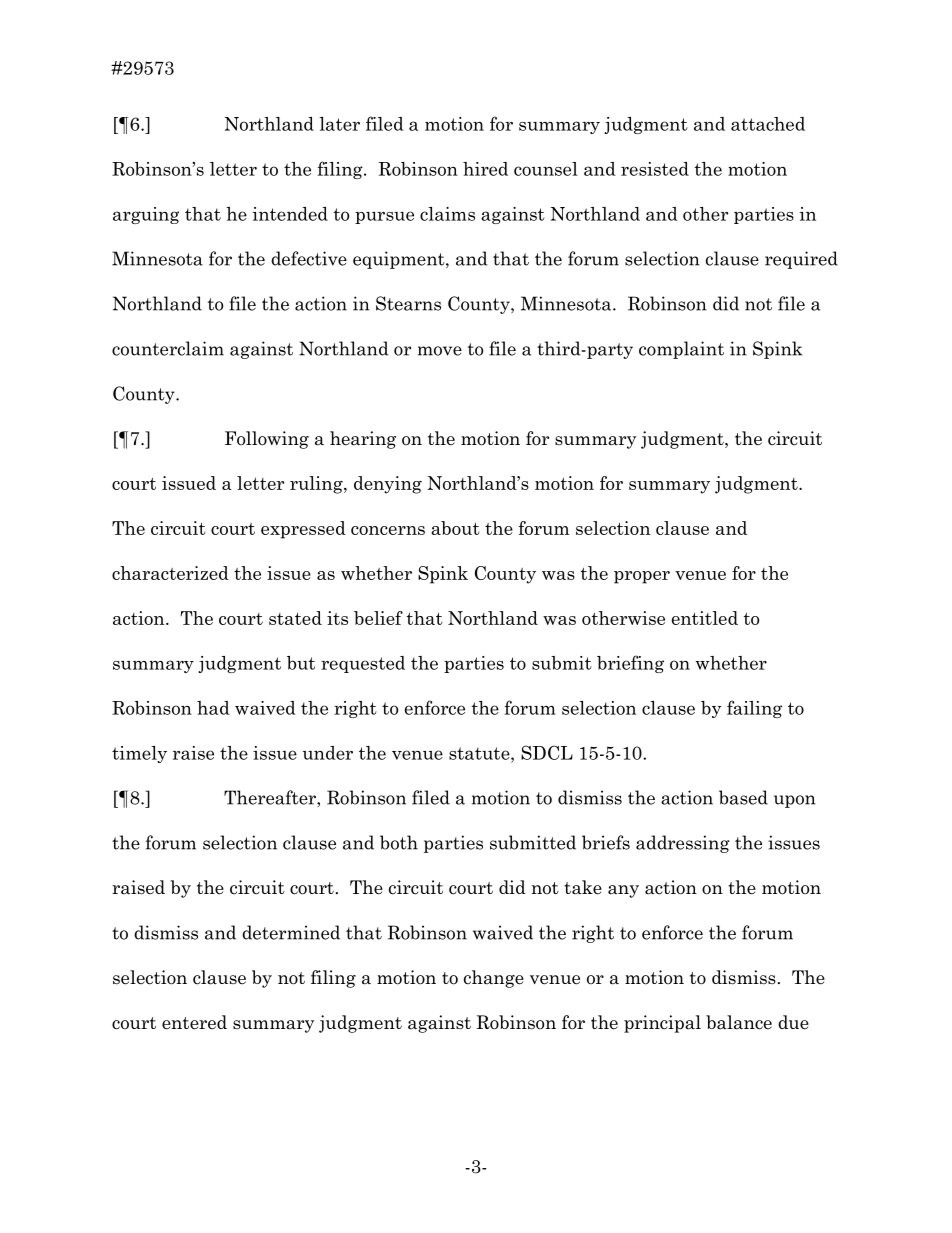 This document has width=952, height=1233. Describe the element at coordinates (768, 124) in the document. I see `attached` at that location.
